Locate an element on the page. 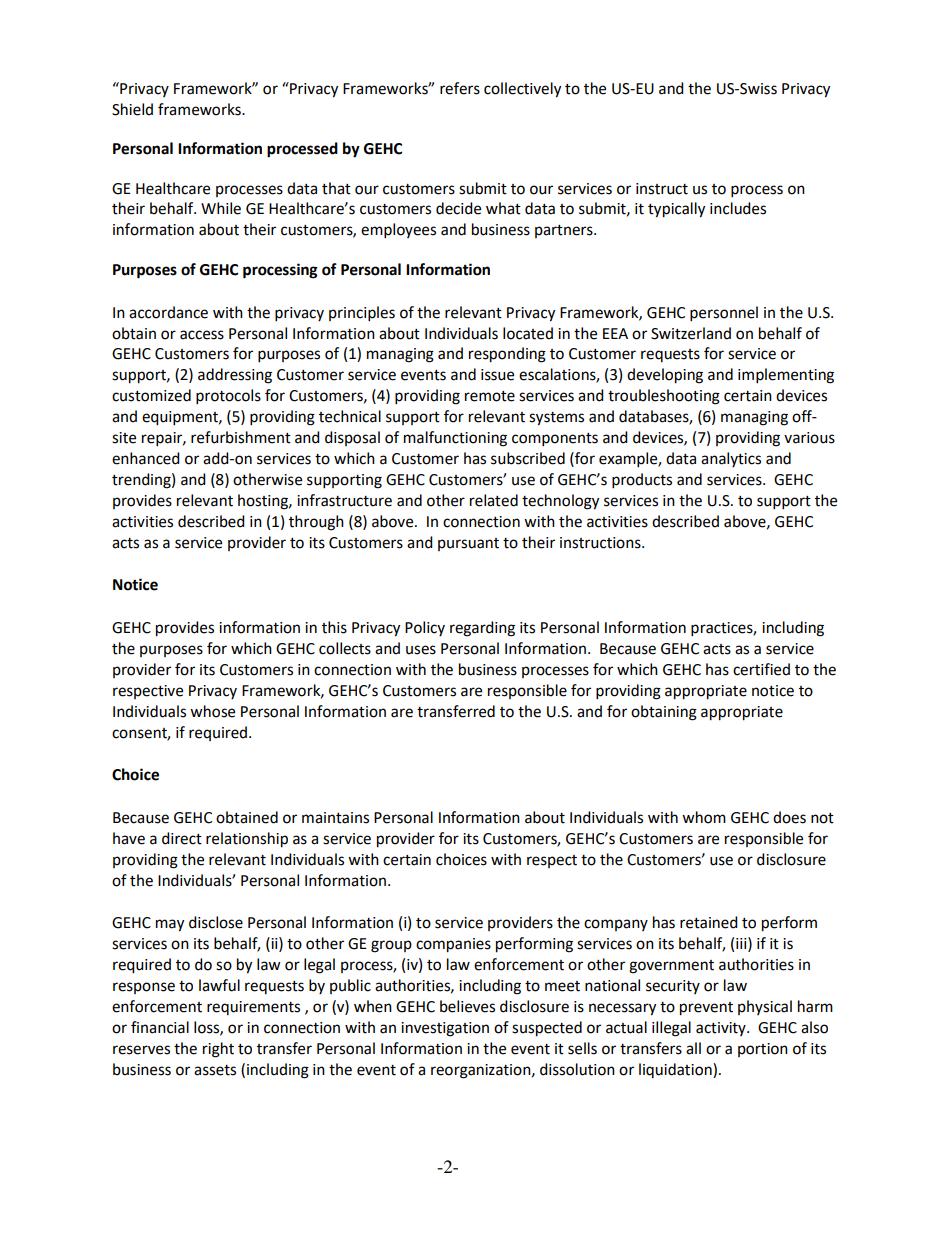  right is located at coordinates (218, 1050).
